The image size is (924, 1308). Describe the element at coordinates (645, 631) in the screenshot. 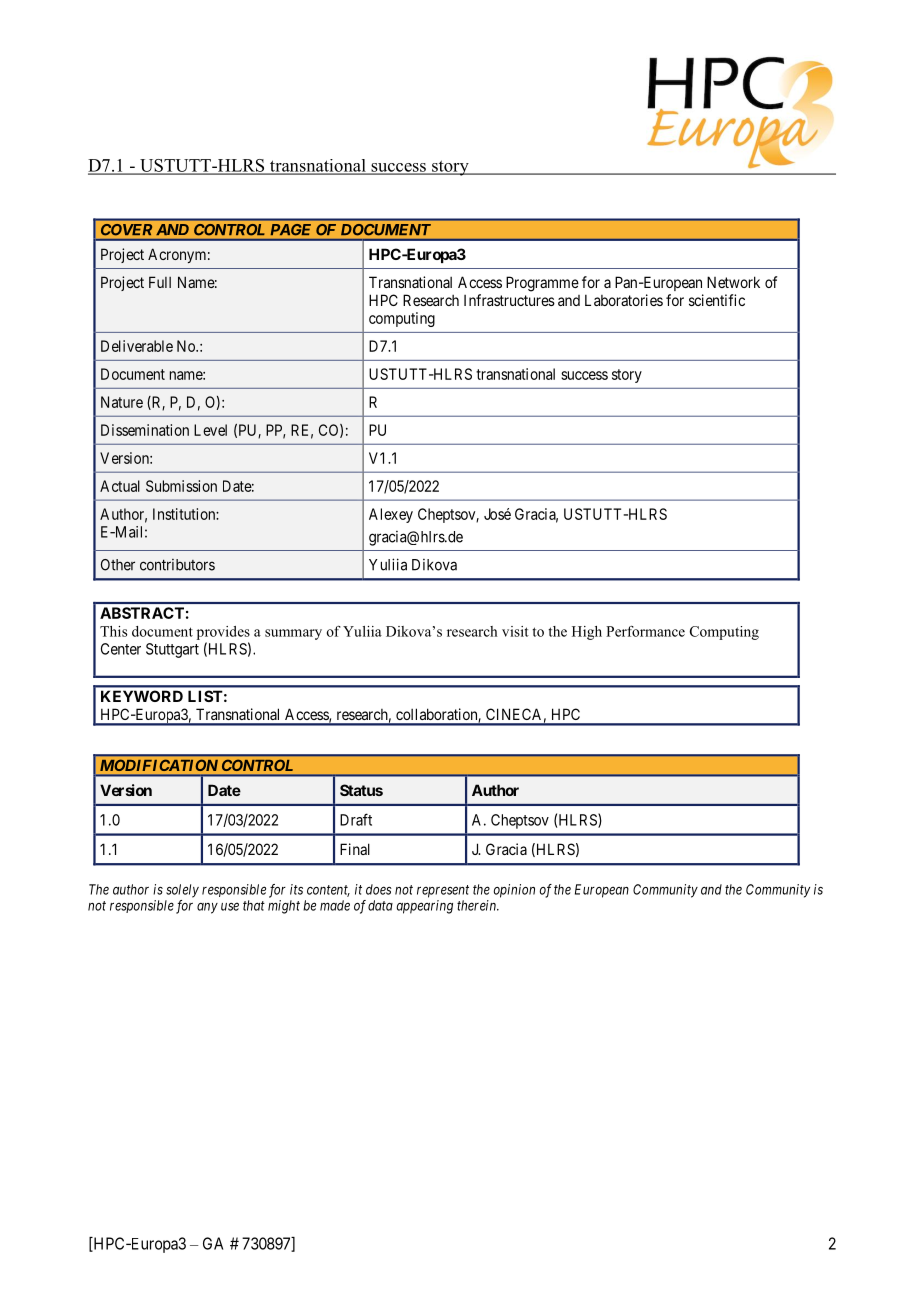

I see `Performance` at that location.
